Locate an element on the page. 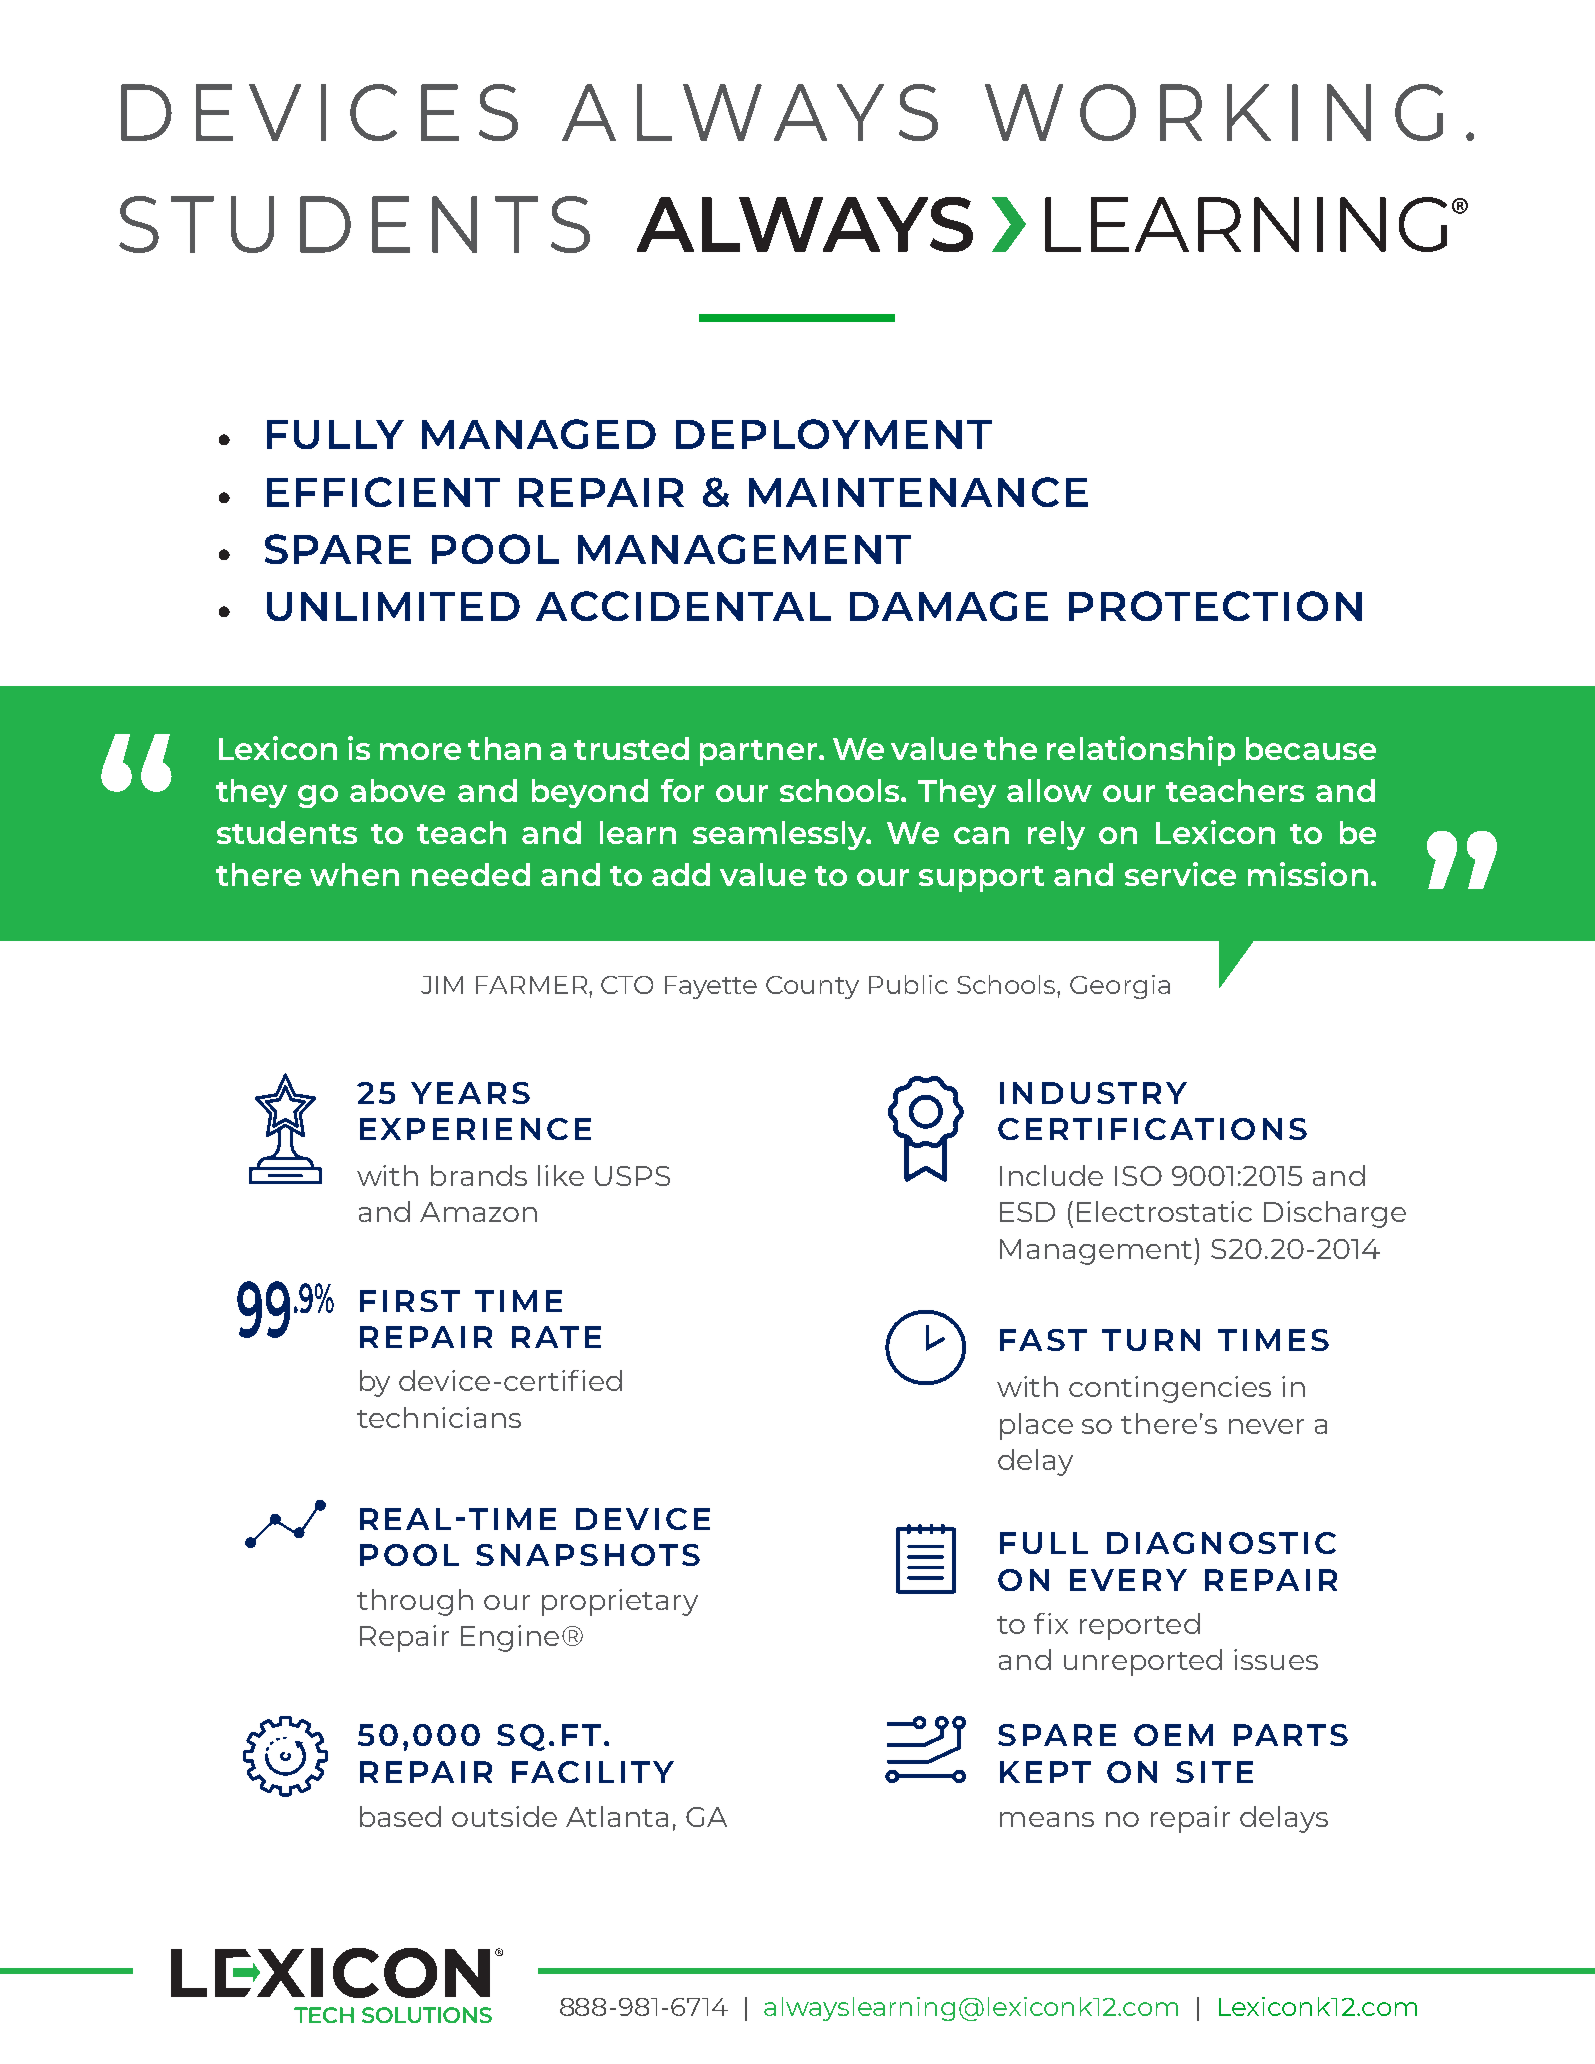  Atlanta is located at coordinates (617, 1816).
